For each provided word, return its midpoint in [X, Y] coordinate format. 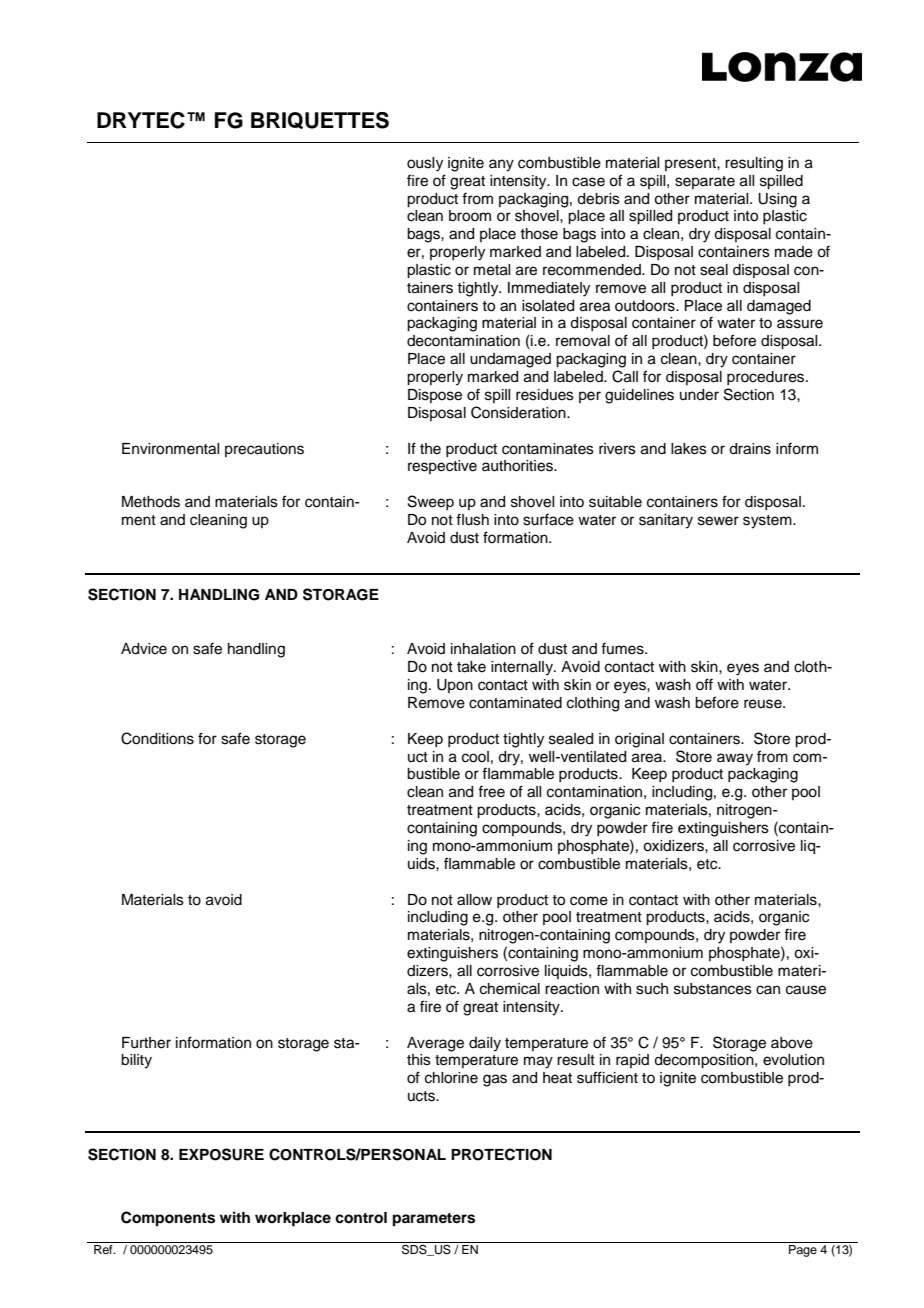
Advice [144, 649]
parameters [434, 1220]
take [471, 667]
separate [705, 182]
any [501, 165]
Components [168, 1219]
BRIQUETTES [320, 120]
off [704, 684]
